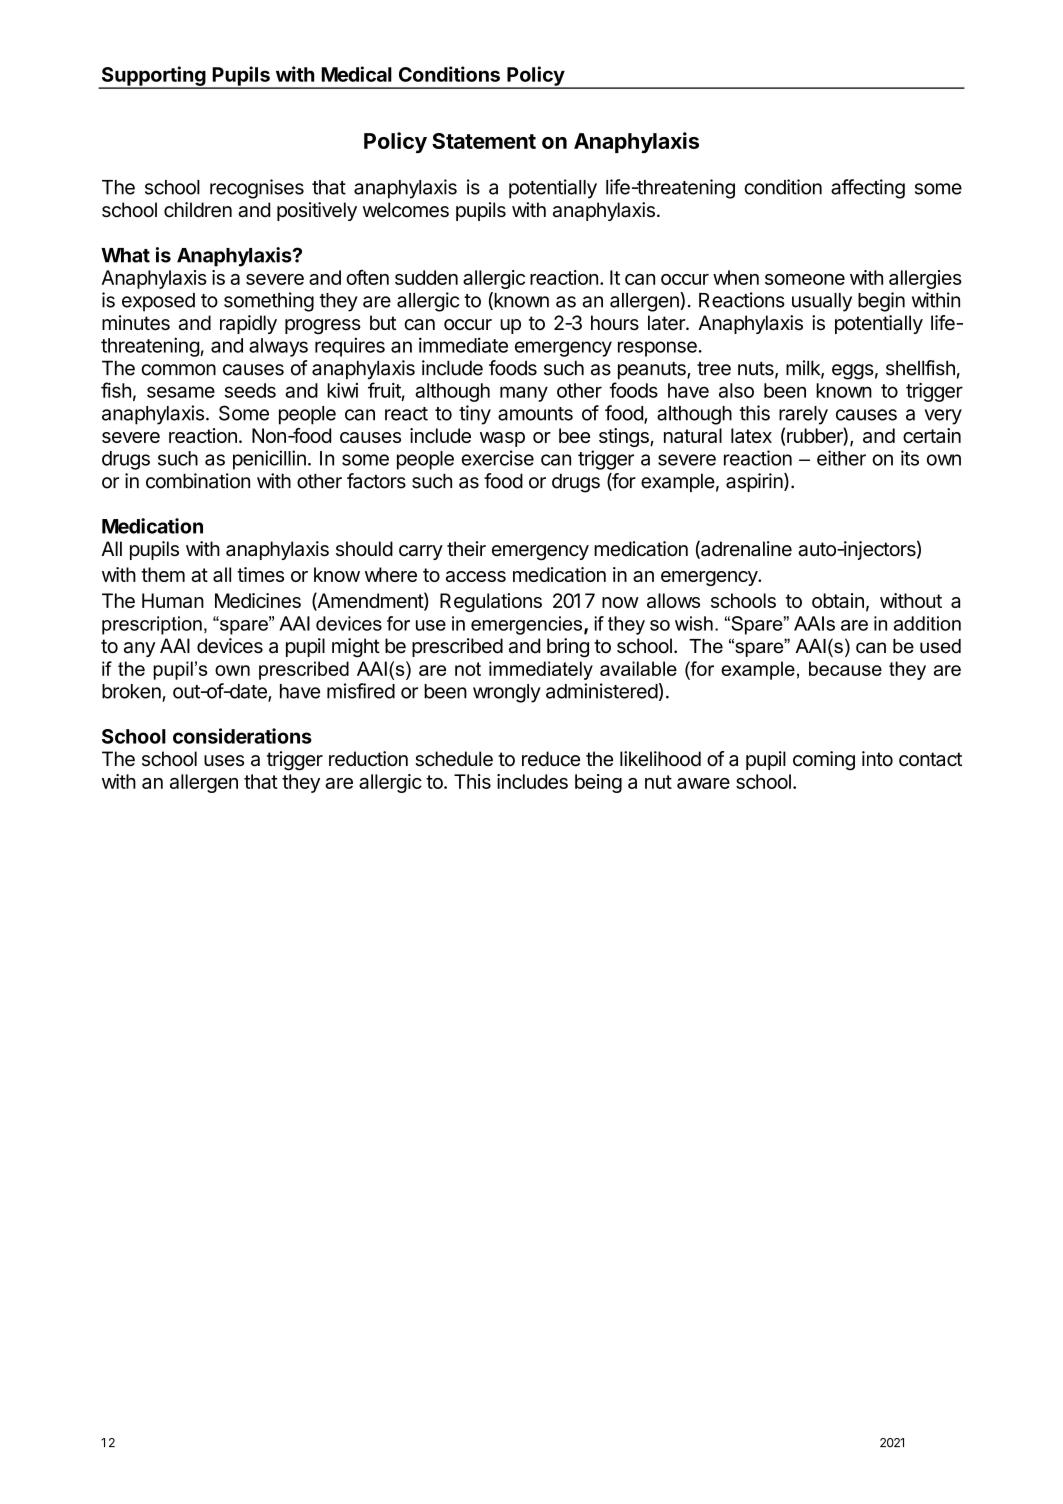 The width and height of the screenshot is (1063, 1504). I want to click on reduce, so click(551, 759).
